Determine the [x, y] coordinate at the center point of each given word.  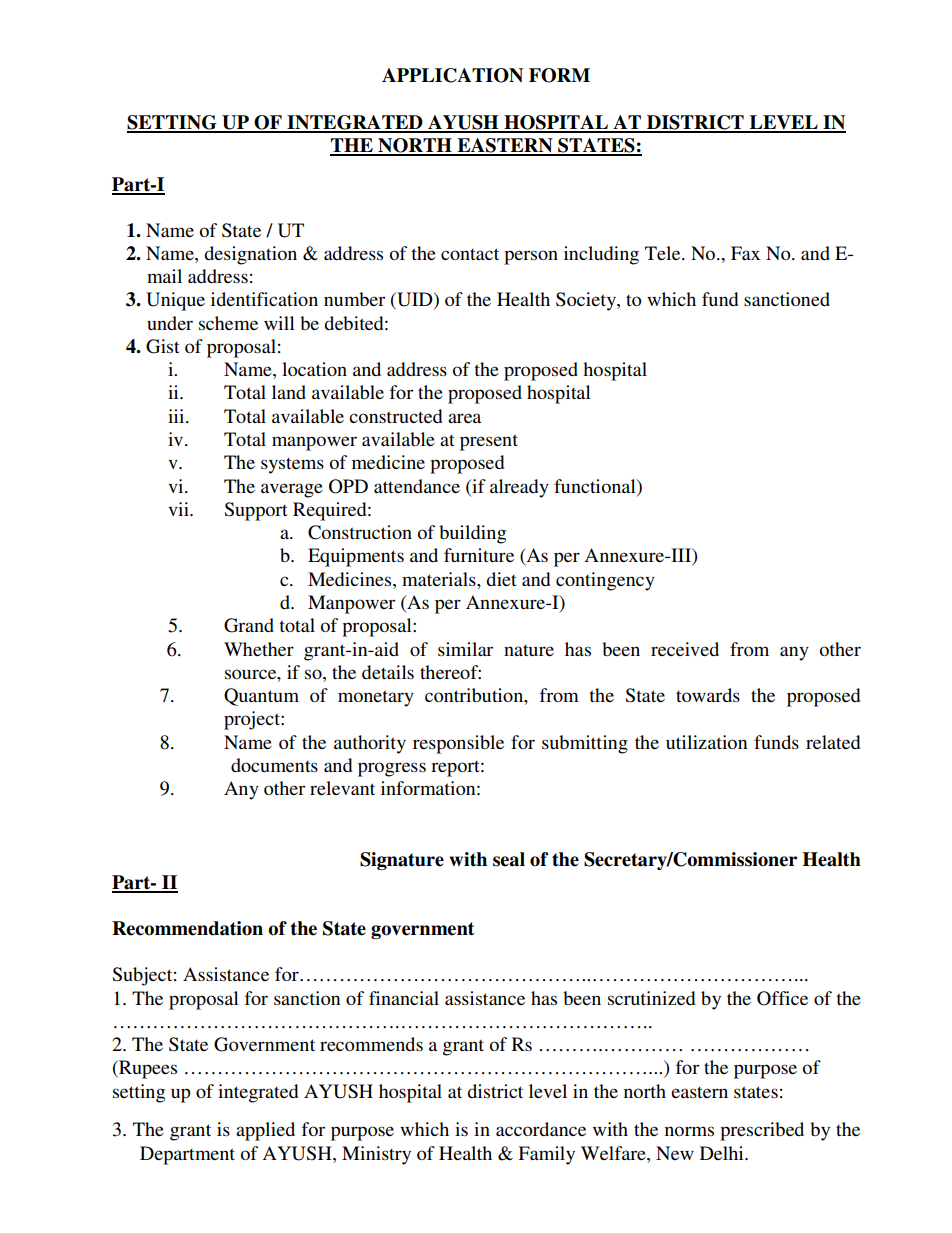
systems [292, 466]
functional [596, 486]
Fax [745, 253]
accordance [541, 1129]
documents [274, 765]
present [489, 442]
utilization [706, 742]
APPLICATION [452, 75]
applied [265, 1131]
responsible [458, 744]
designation [250, 255]
